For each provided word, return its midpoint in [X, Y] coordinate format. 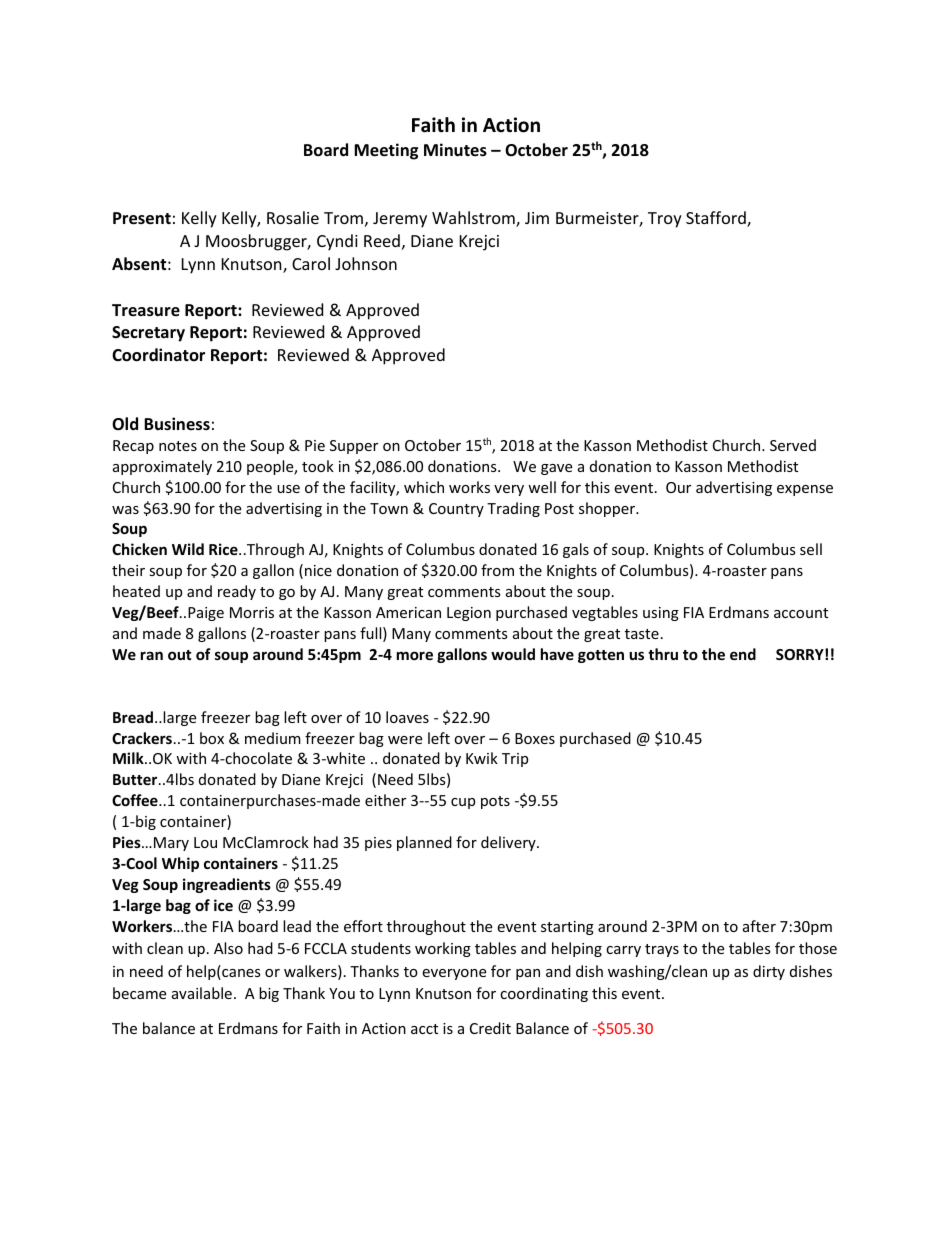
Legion [469, 614]
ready [237, 592]
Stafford [717, 219]
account [801, 613]
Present [142, 218]
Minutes [455, 150]
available [202, 993]
